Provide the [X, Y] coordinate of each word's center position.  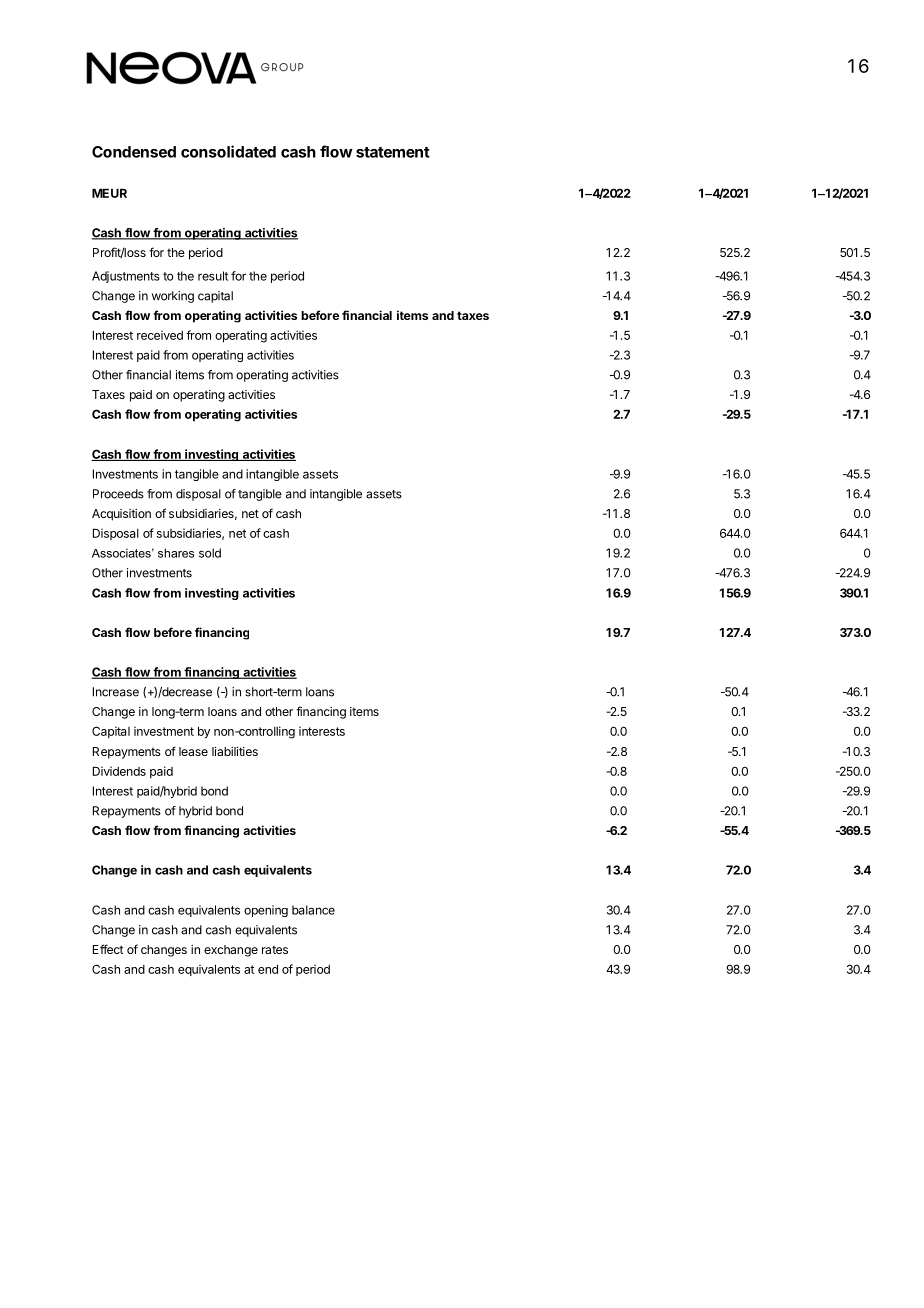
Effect [108, 949]
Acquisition [121, 515]
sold [210, 553]
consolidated [228, 151]
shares [176, 553]
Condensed [134, 152]
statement [393, 152]
